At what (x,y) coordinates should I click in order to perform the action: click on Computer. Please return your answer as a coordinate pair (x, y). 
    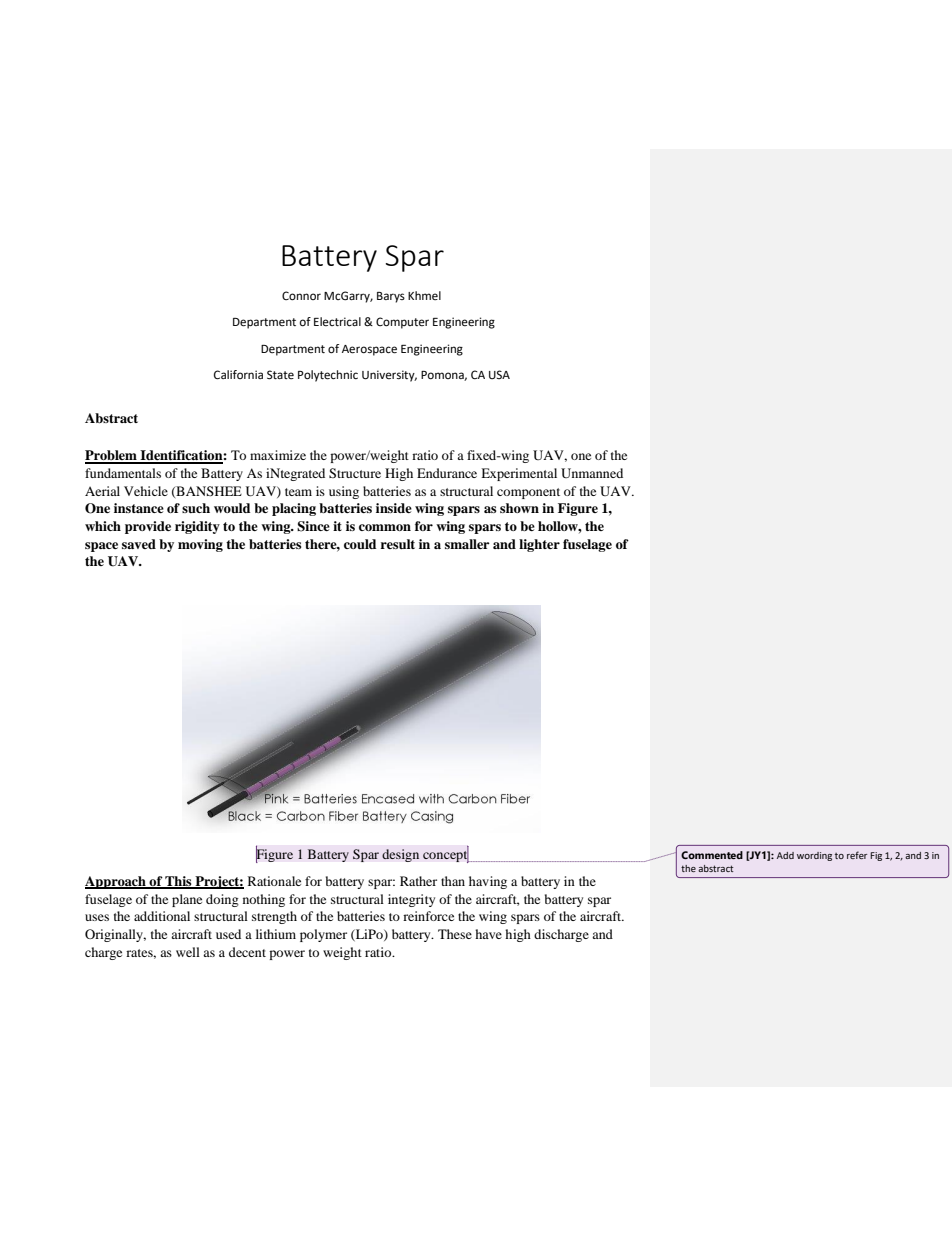
    Looking at the image, I should click on (402, 323).
